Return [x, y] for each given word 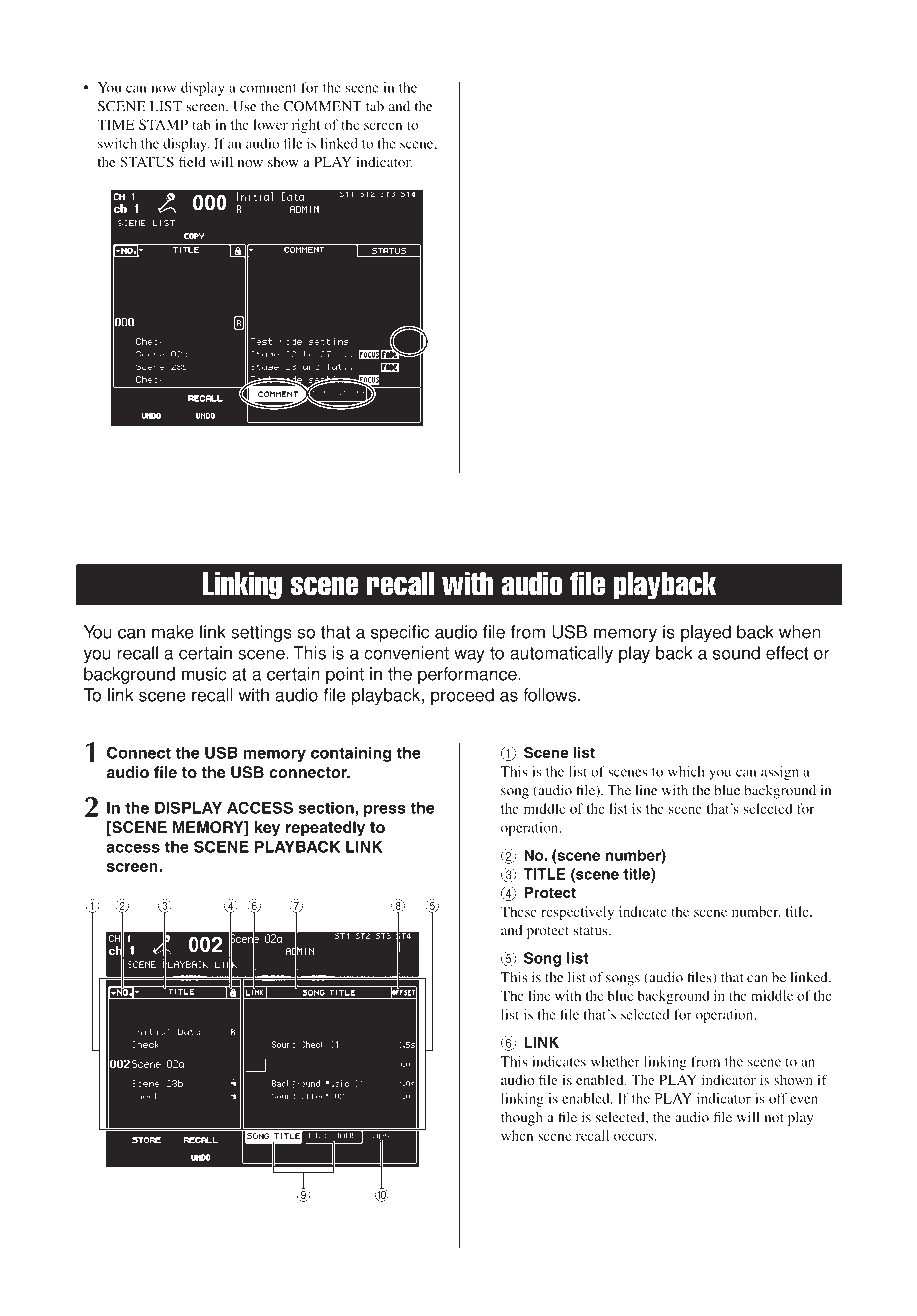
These [519, 911]
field [192, 161]
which [686, 771]
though [522, 1119]
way [469, 656]
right [306, 126]
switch [117, 143]
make [173, 632]
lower [270, 124]
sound [736, 653]
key [267, 829]
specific [400, 633]
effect [787, 653]
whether [615, 1061]
